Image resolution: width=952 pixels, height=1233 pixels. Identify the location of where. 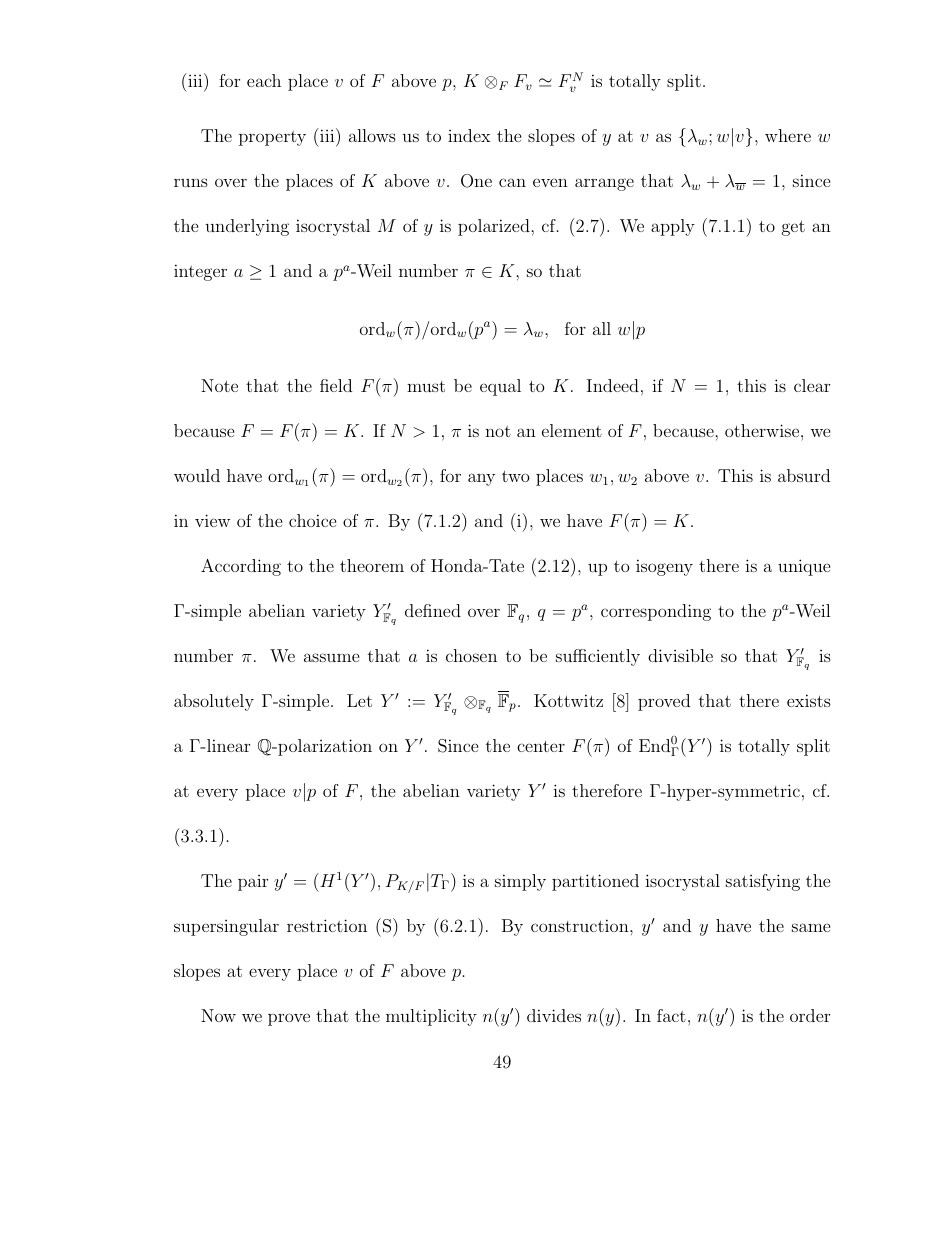
(788, 135).
